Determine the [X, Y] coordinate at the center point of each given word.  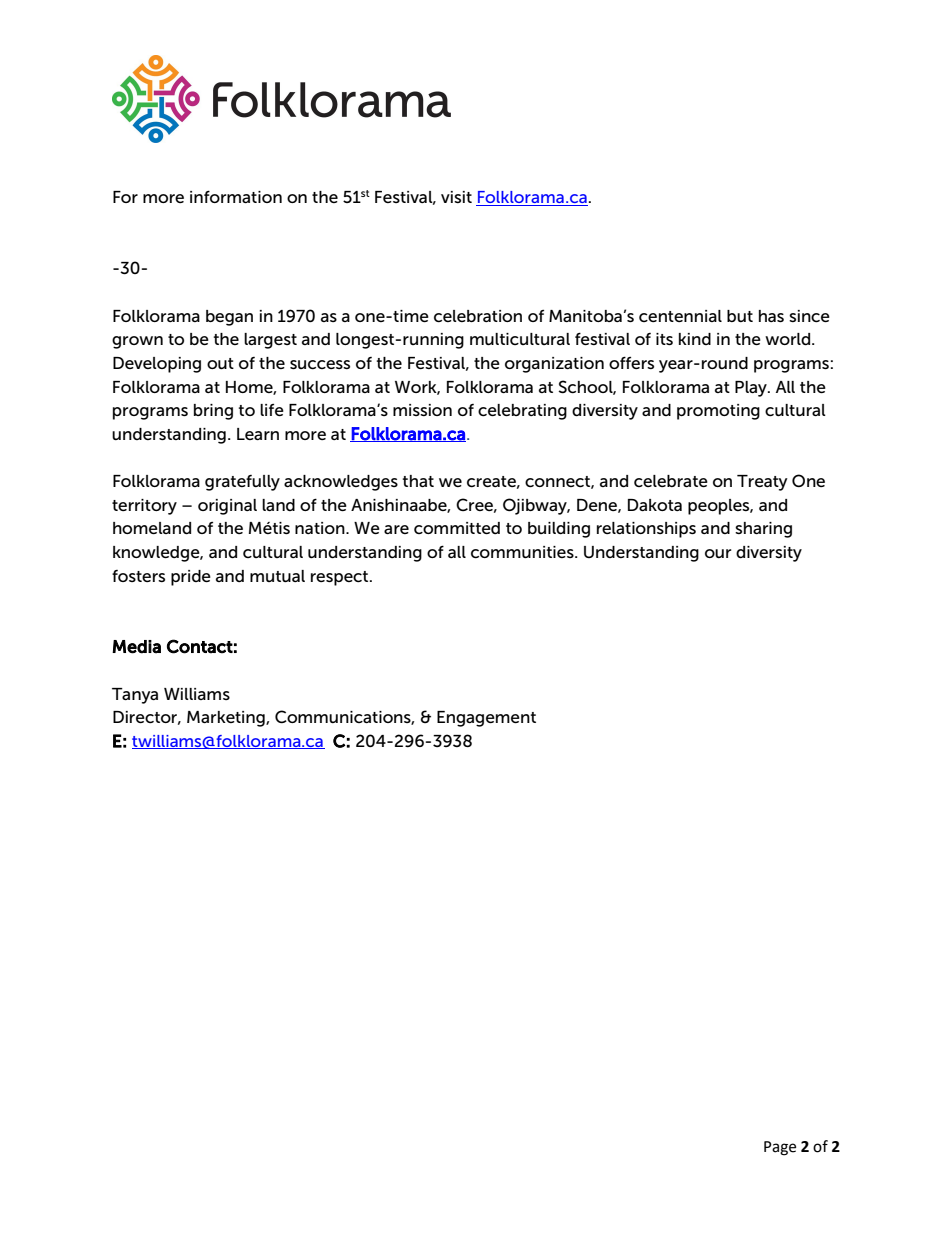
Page [780, 1148]
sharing [763, 530]
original [227, 507]
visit [456, 197]
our [718, 553]
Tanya [135, 696]
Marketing [227, 719]
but [740, 316]
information [236, 196]
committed [457, 528]
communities [523, 552]
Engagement [486, 719]
